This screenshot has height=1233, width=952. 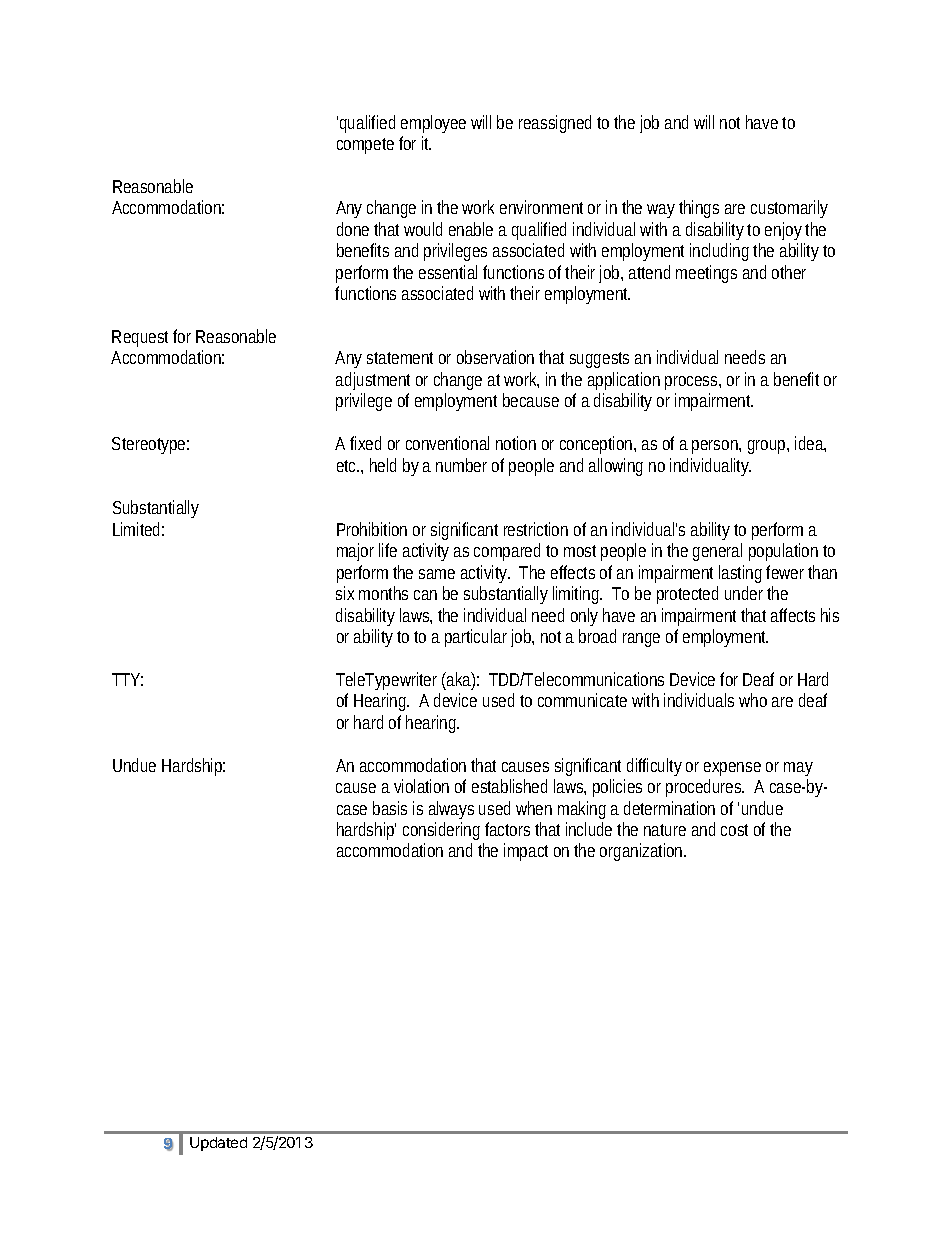 I want to click on number, so click(x=461, y=465).
